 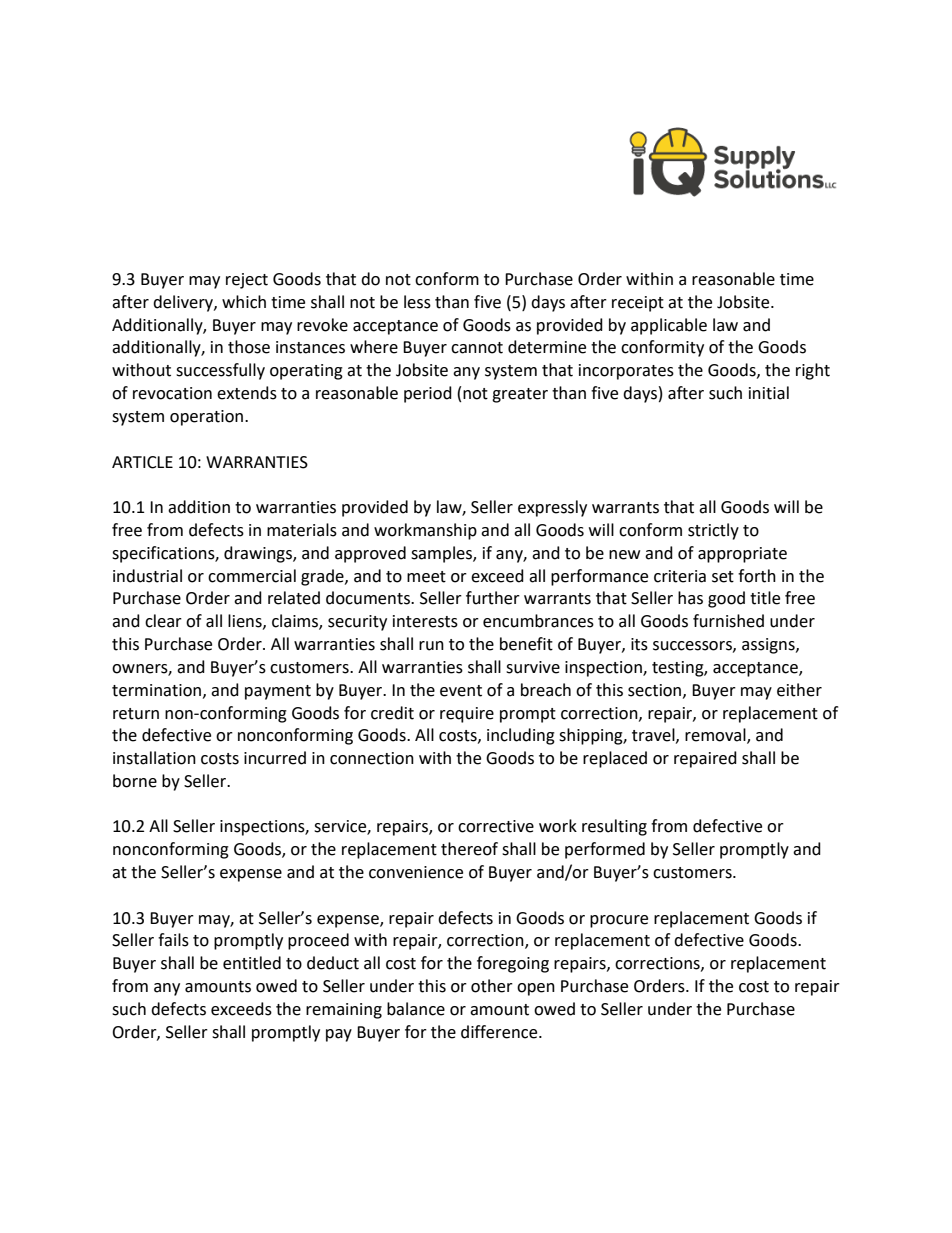 I want to click on expressly, so click(x=552, y=508).
